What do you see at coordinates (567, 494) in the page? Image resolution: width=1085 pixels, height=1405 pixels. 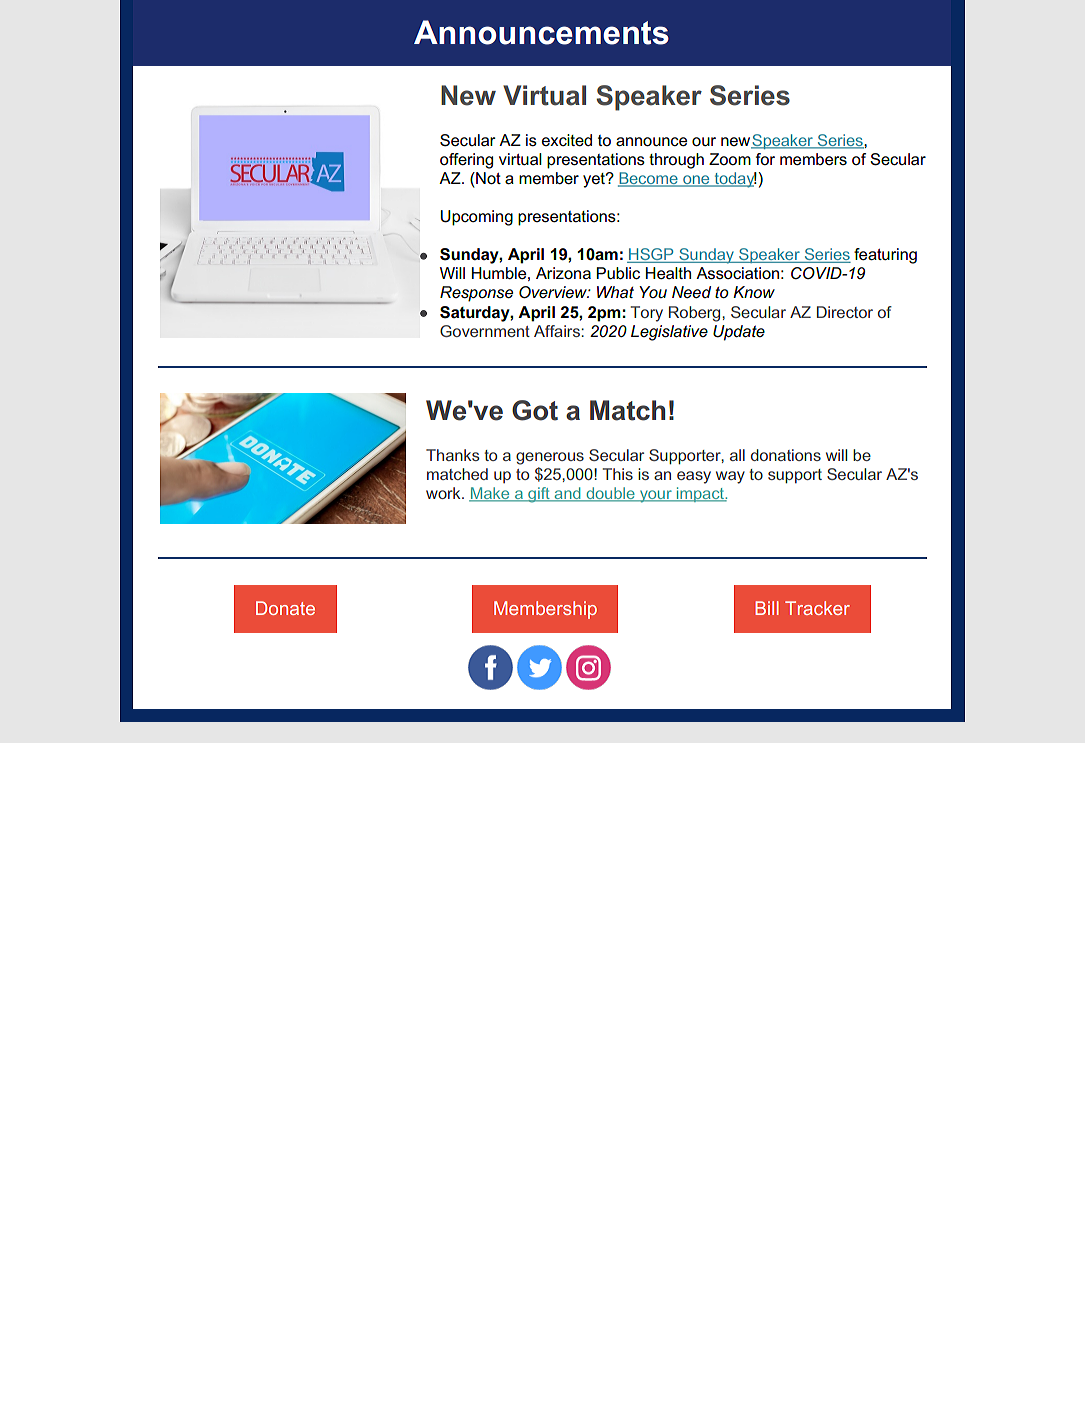 I see `and` at bounding box center [567, 494].
